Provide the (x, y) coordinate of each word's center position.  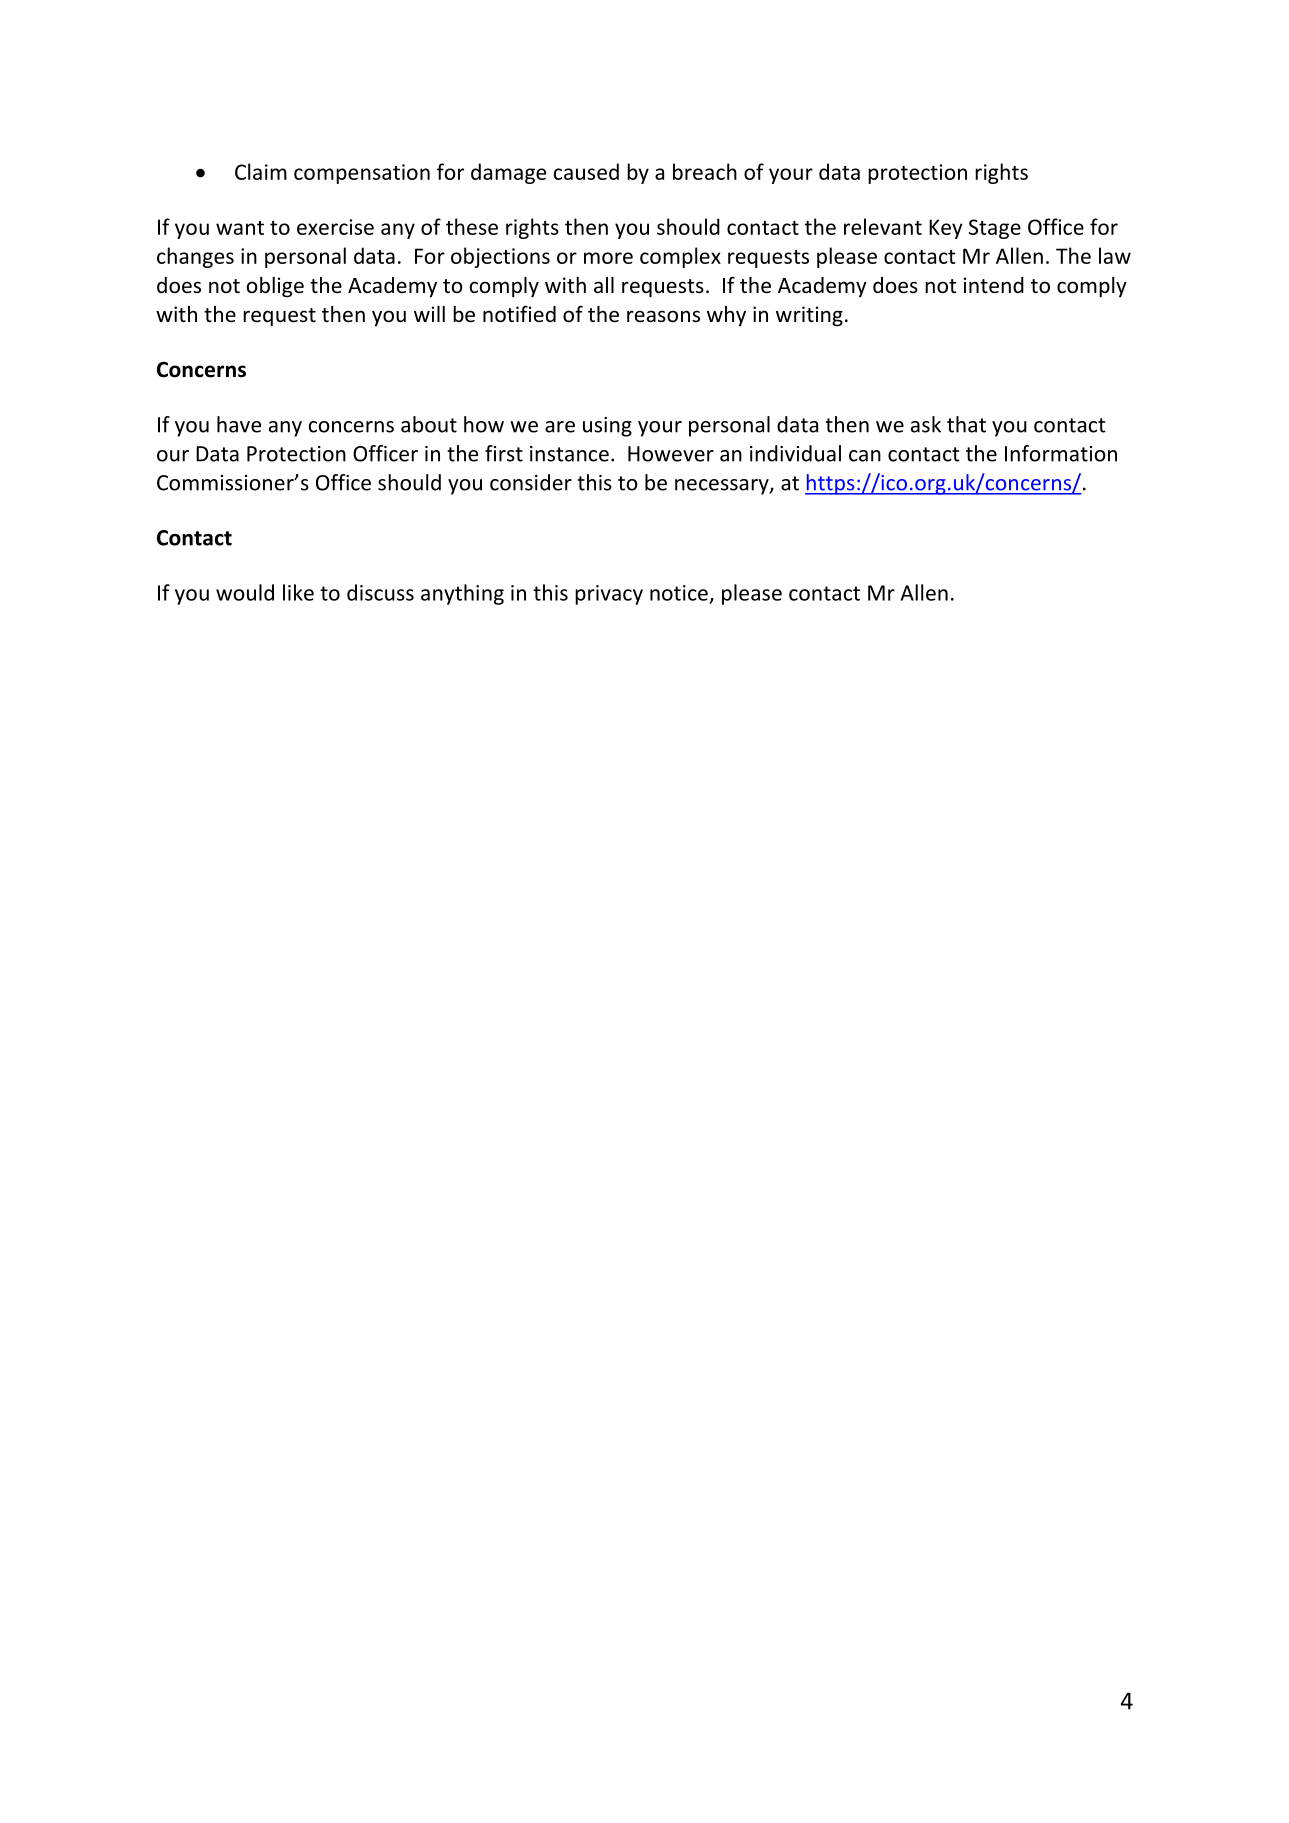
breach (705, 171)
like (298, 592)
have (239, 424)
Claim (261, 171)
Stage (995, 229)
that (966, 424)
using (607, 427)
